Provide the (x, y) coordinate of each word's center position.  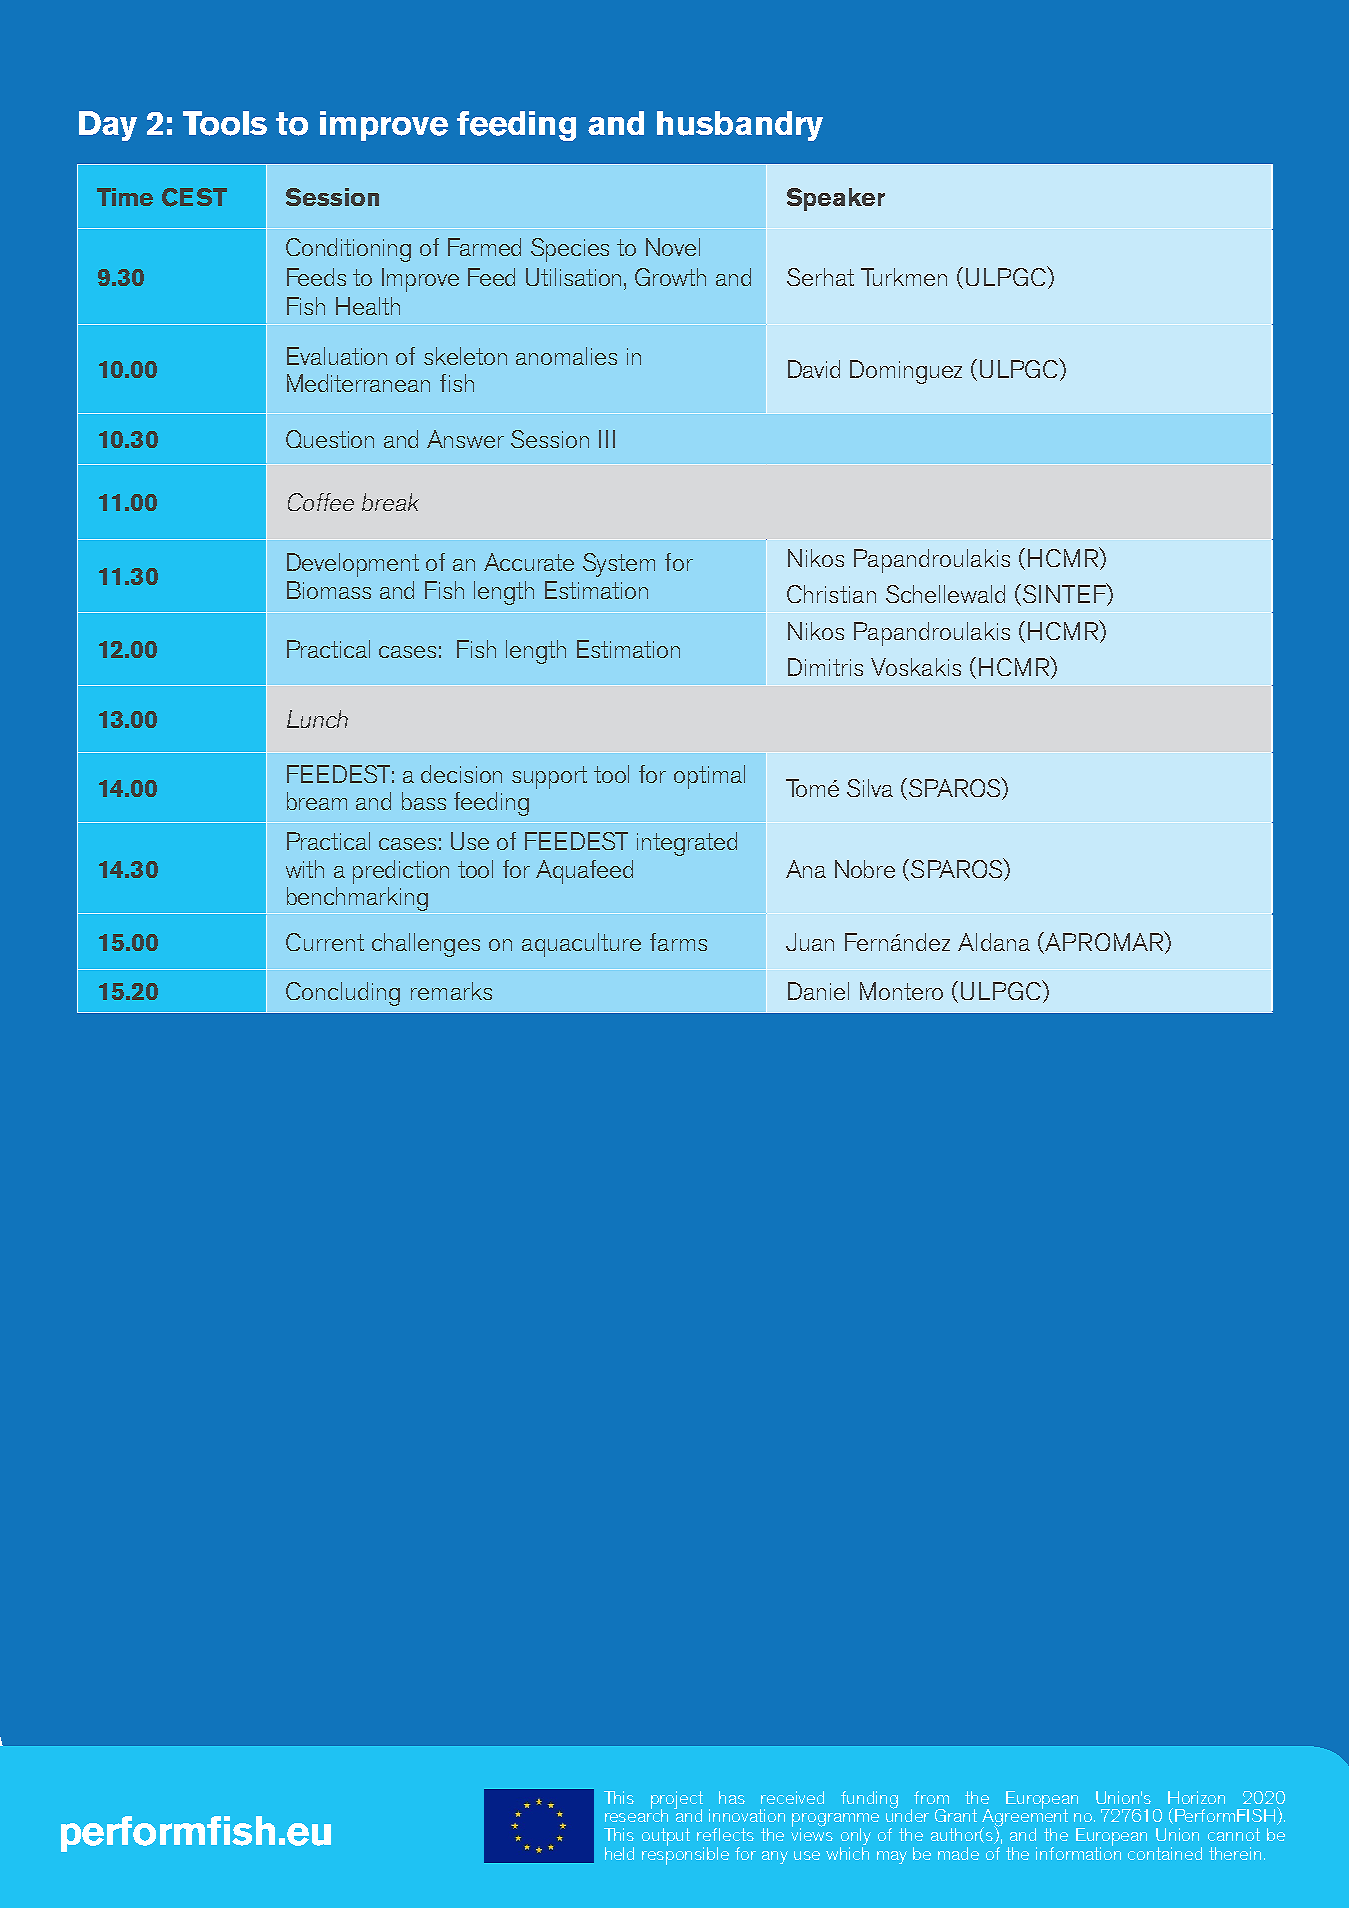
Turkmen (904, 277)
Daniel (818, 991)
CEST (194, 197)
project (677, 1801)
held (619, 1853)
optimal (709, 777)
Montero (901, 991)
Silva (870, 788)
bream (317, 801)
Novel (673, 247)
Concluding (343, 994)
